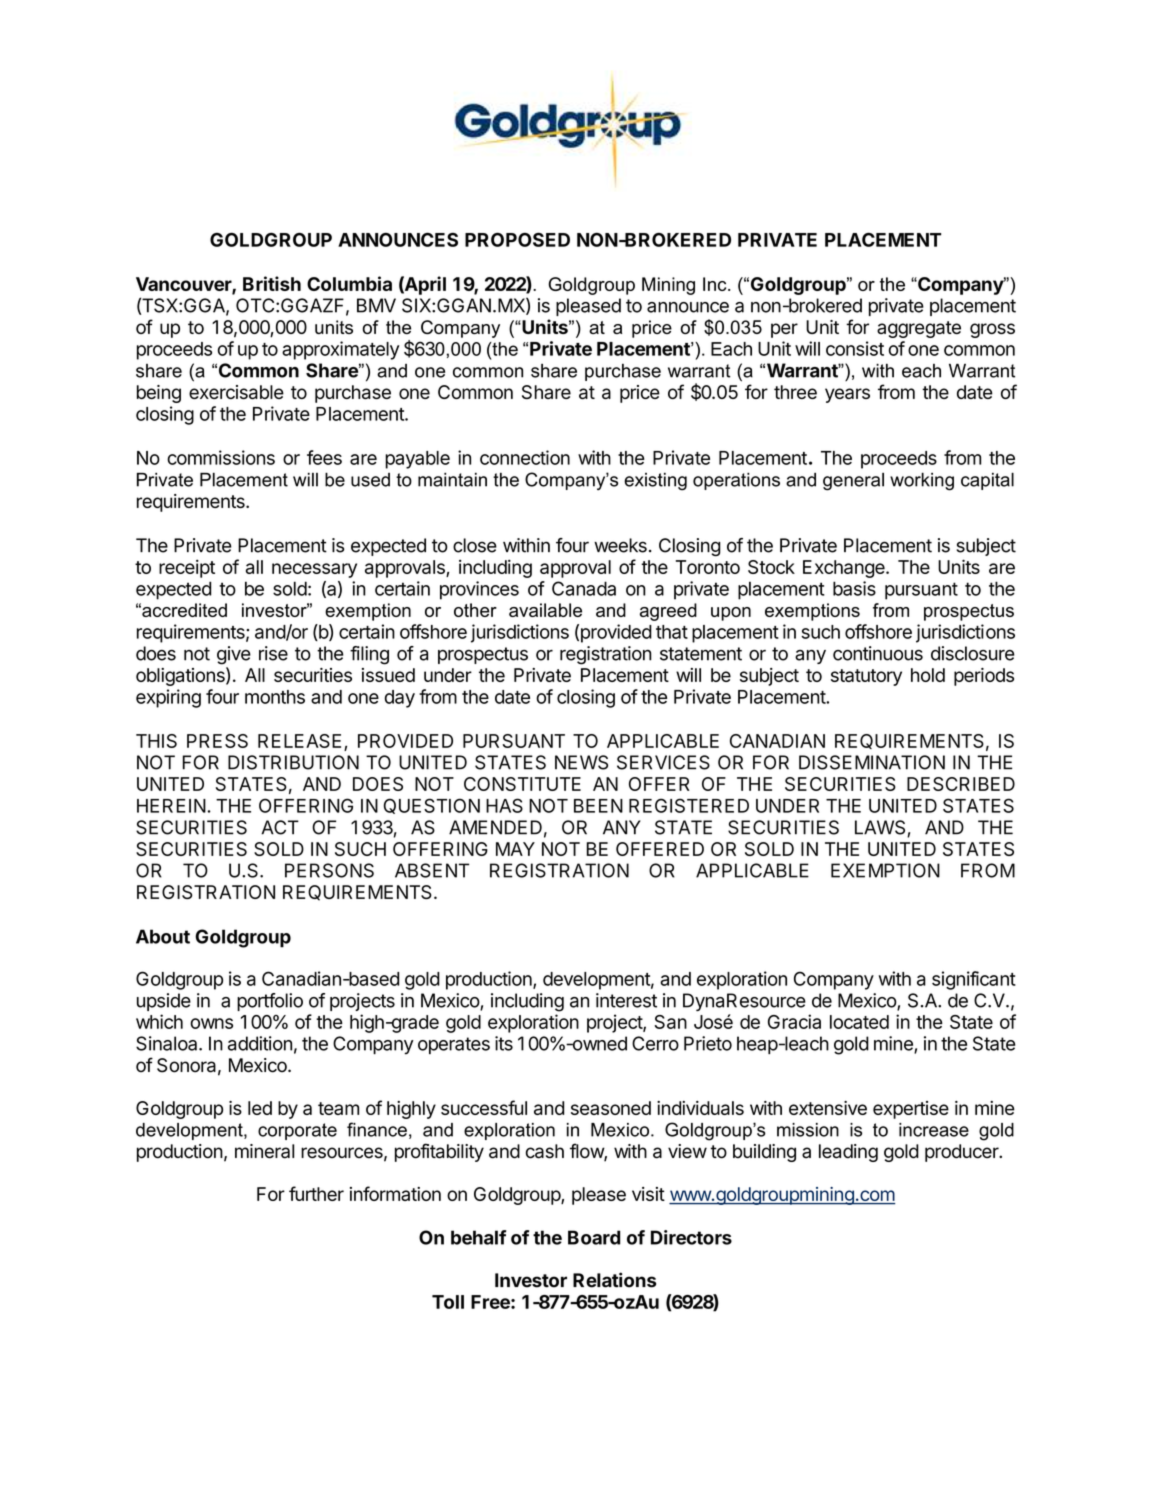 The image size is (1151, 1489). What do you see at coordinates (163, 936) in the screenshot?
I see `About` at bounding box center [163, 936].
